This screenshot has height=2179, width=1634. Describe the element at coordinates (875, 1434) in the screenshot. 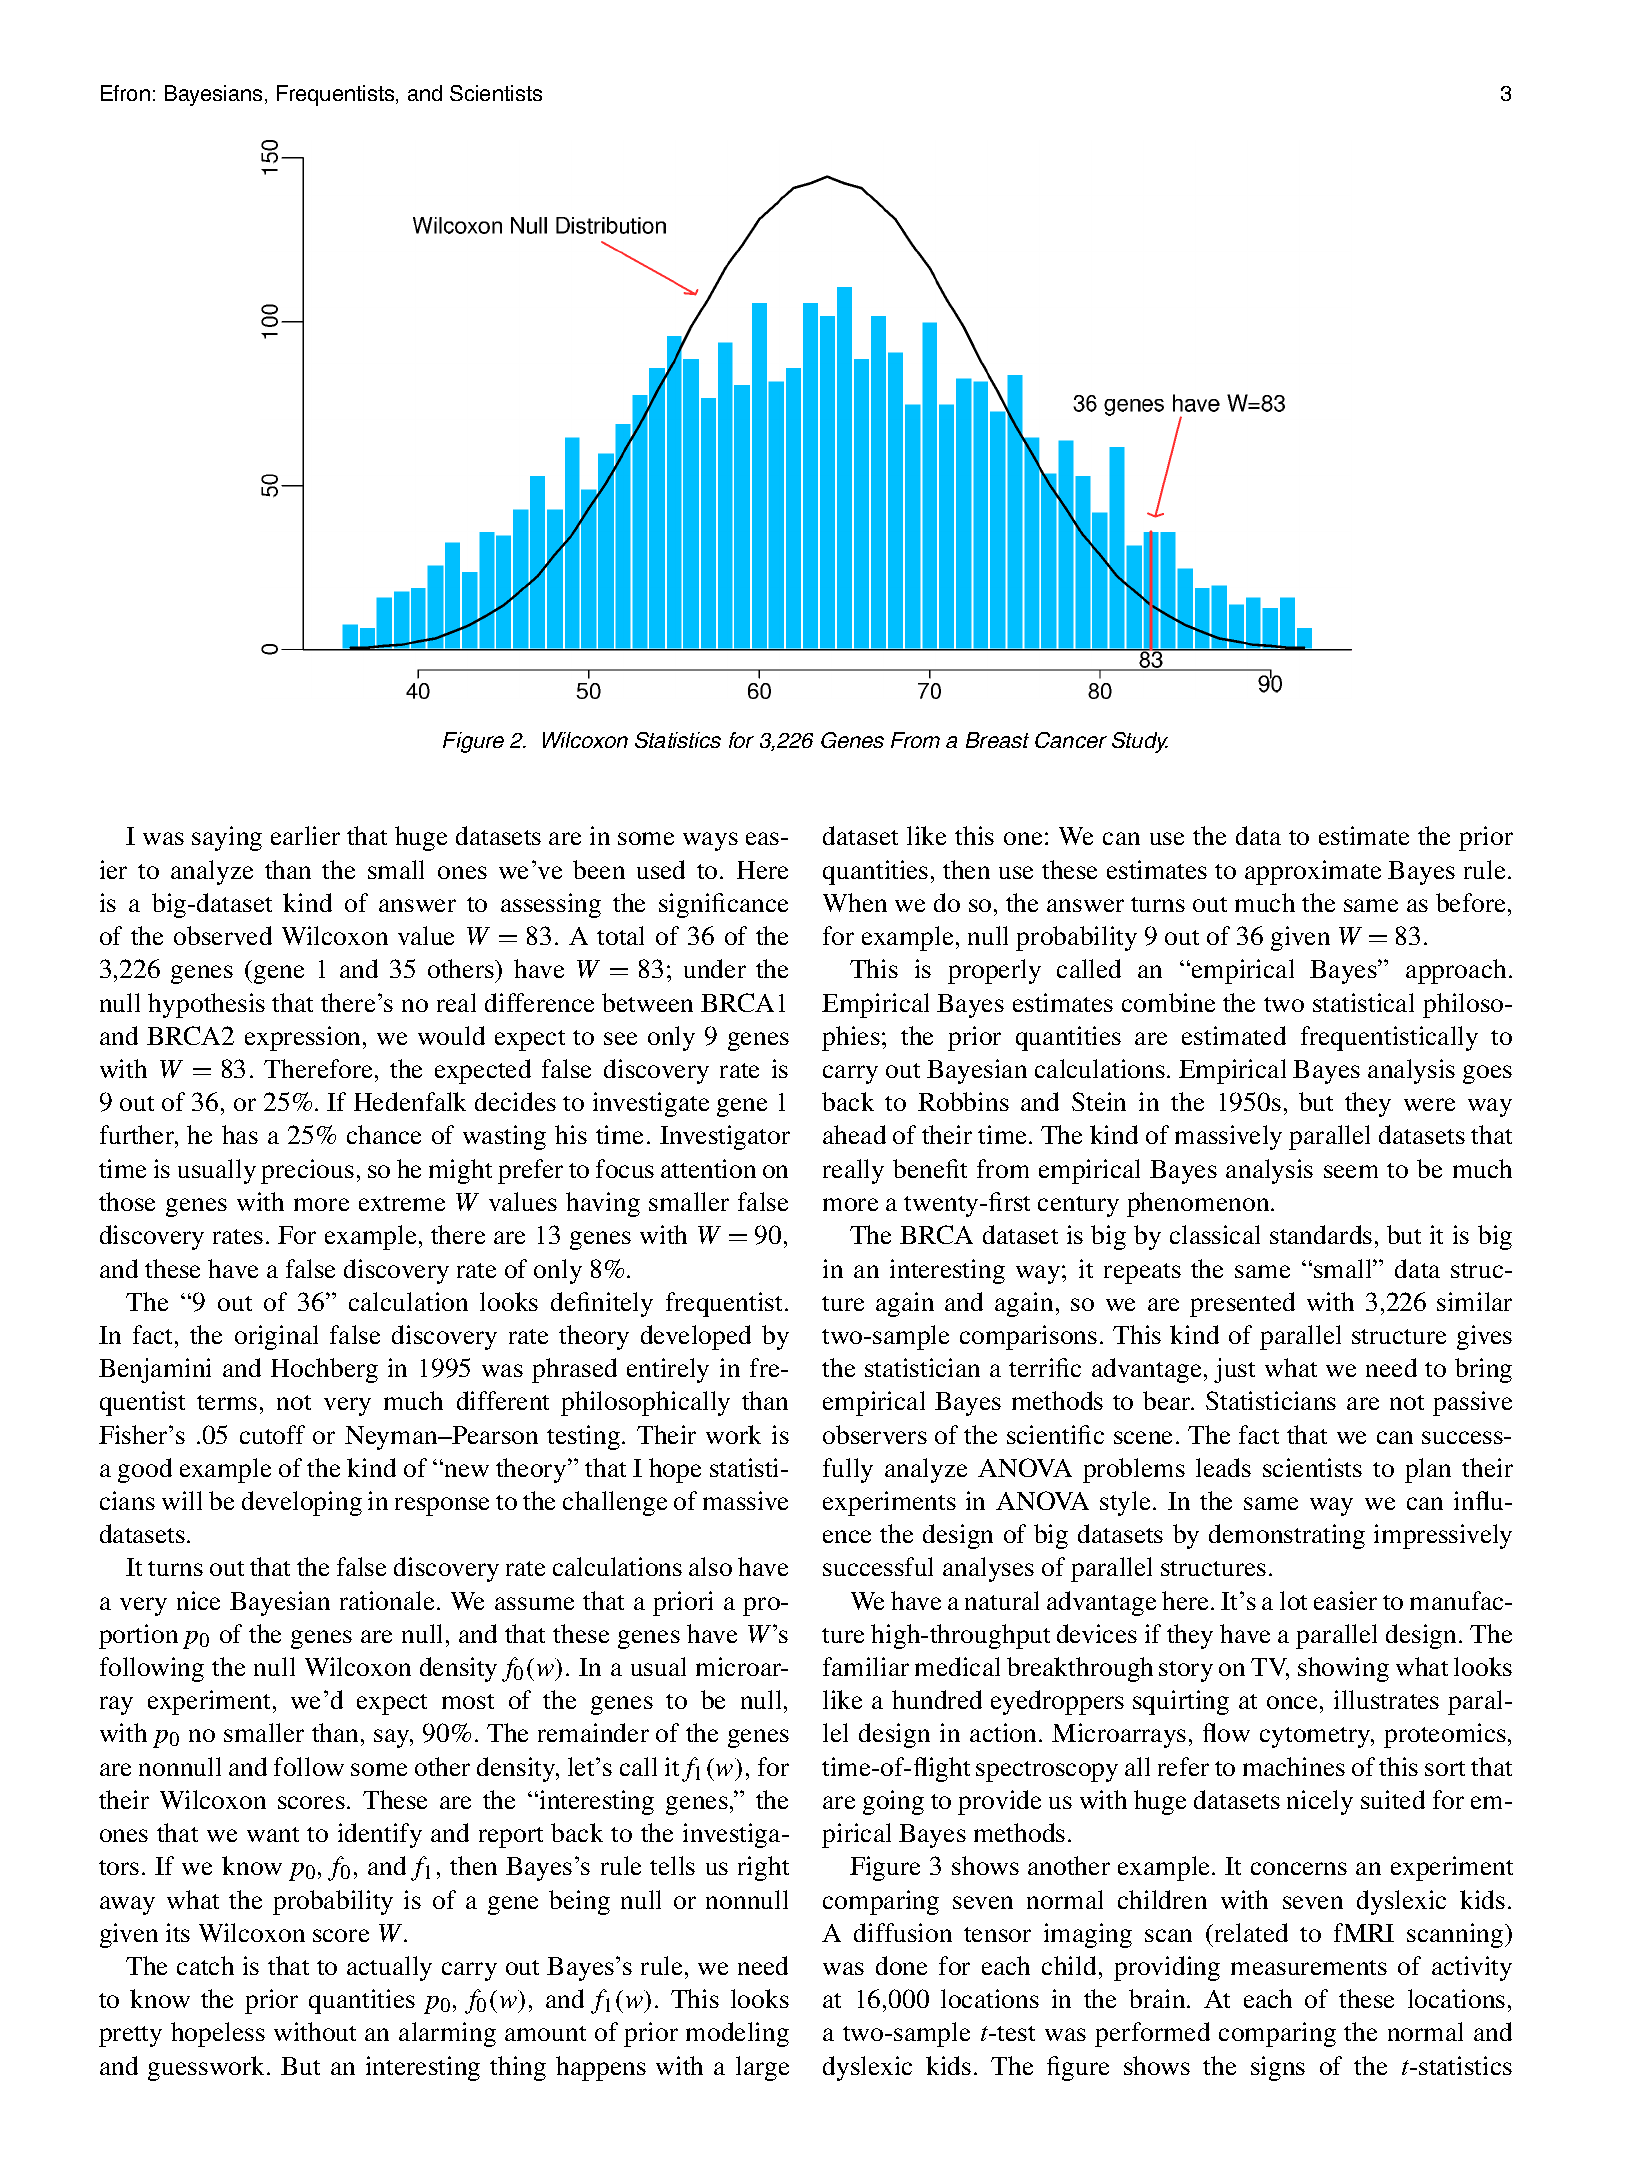

I see `observers` at that location.
